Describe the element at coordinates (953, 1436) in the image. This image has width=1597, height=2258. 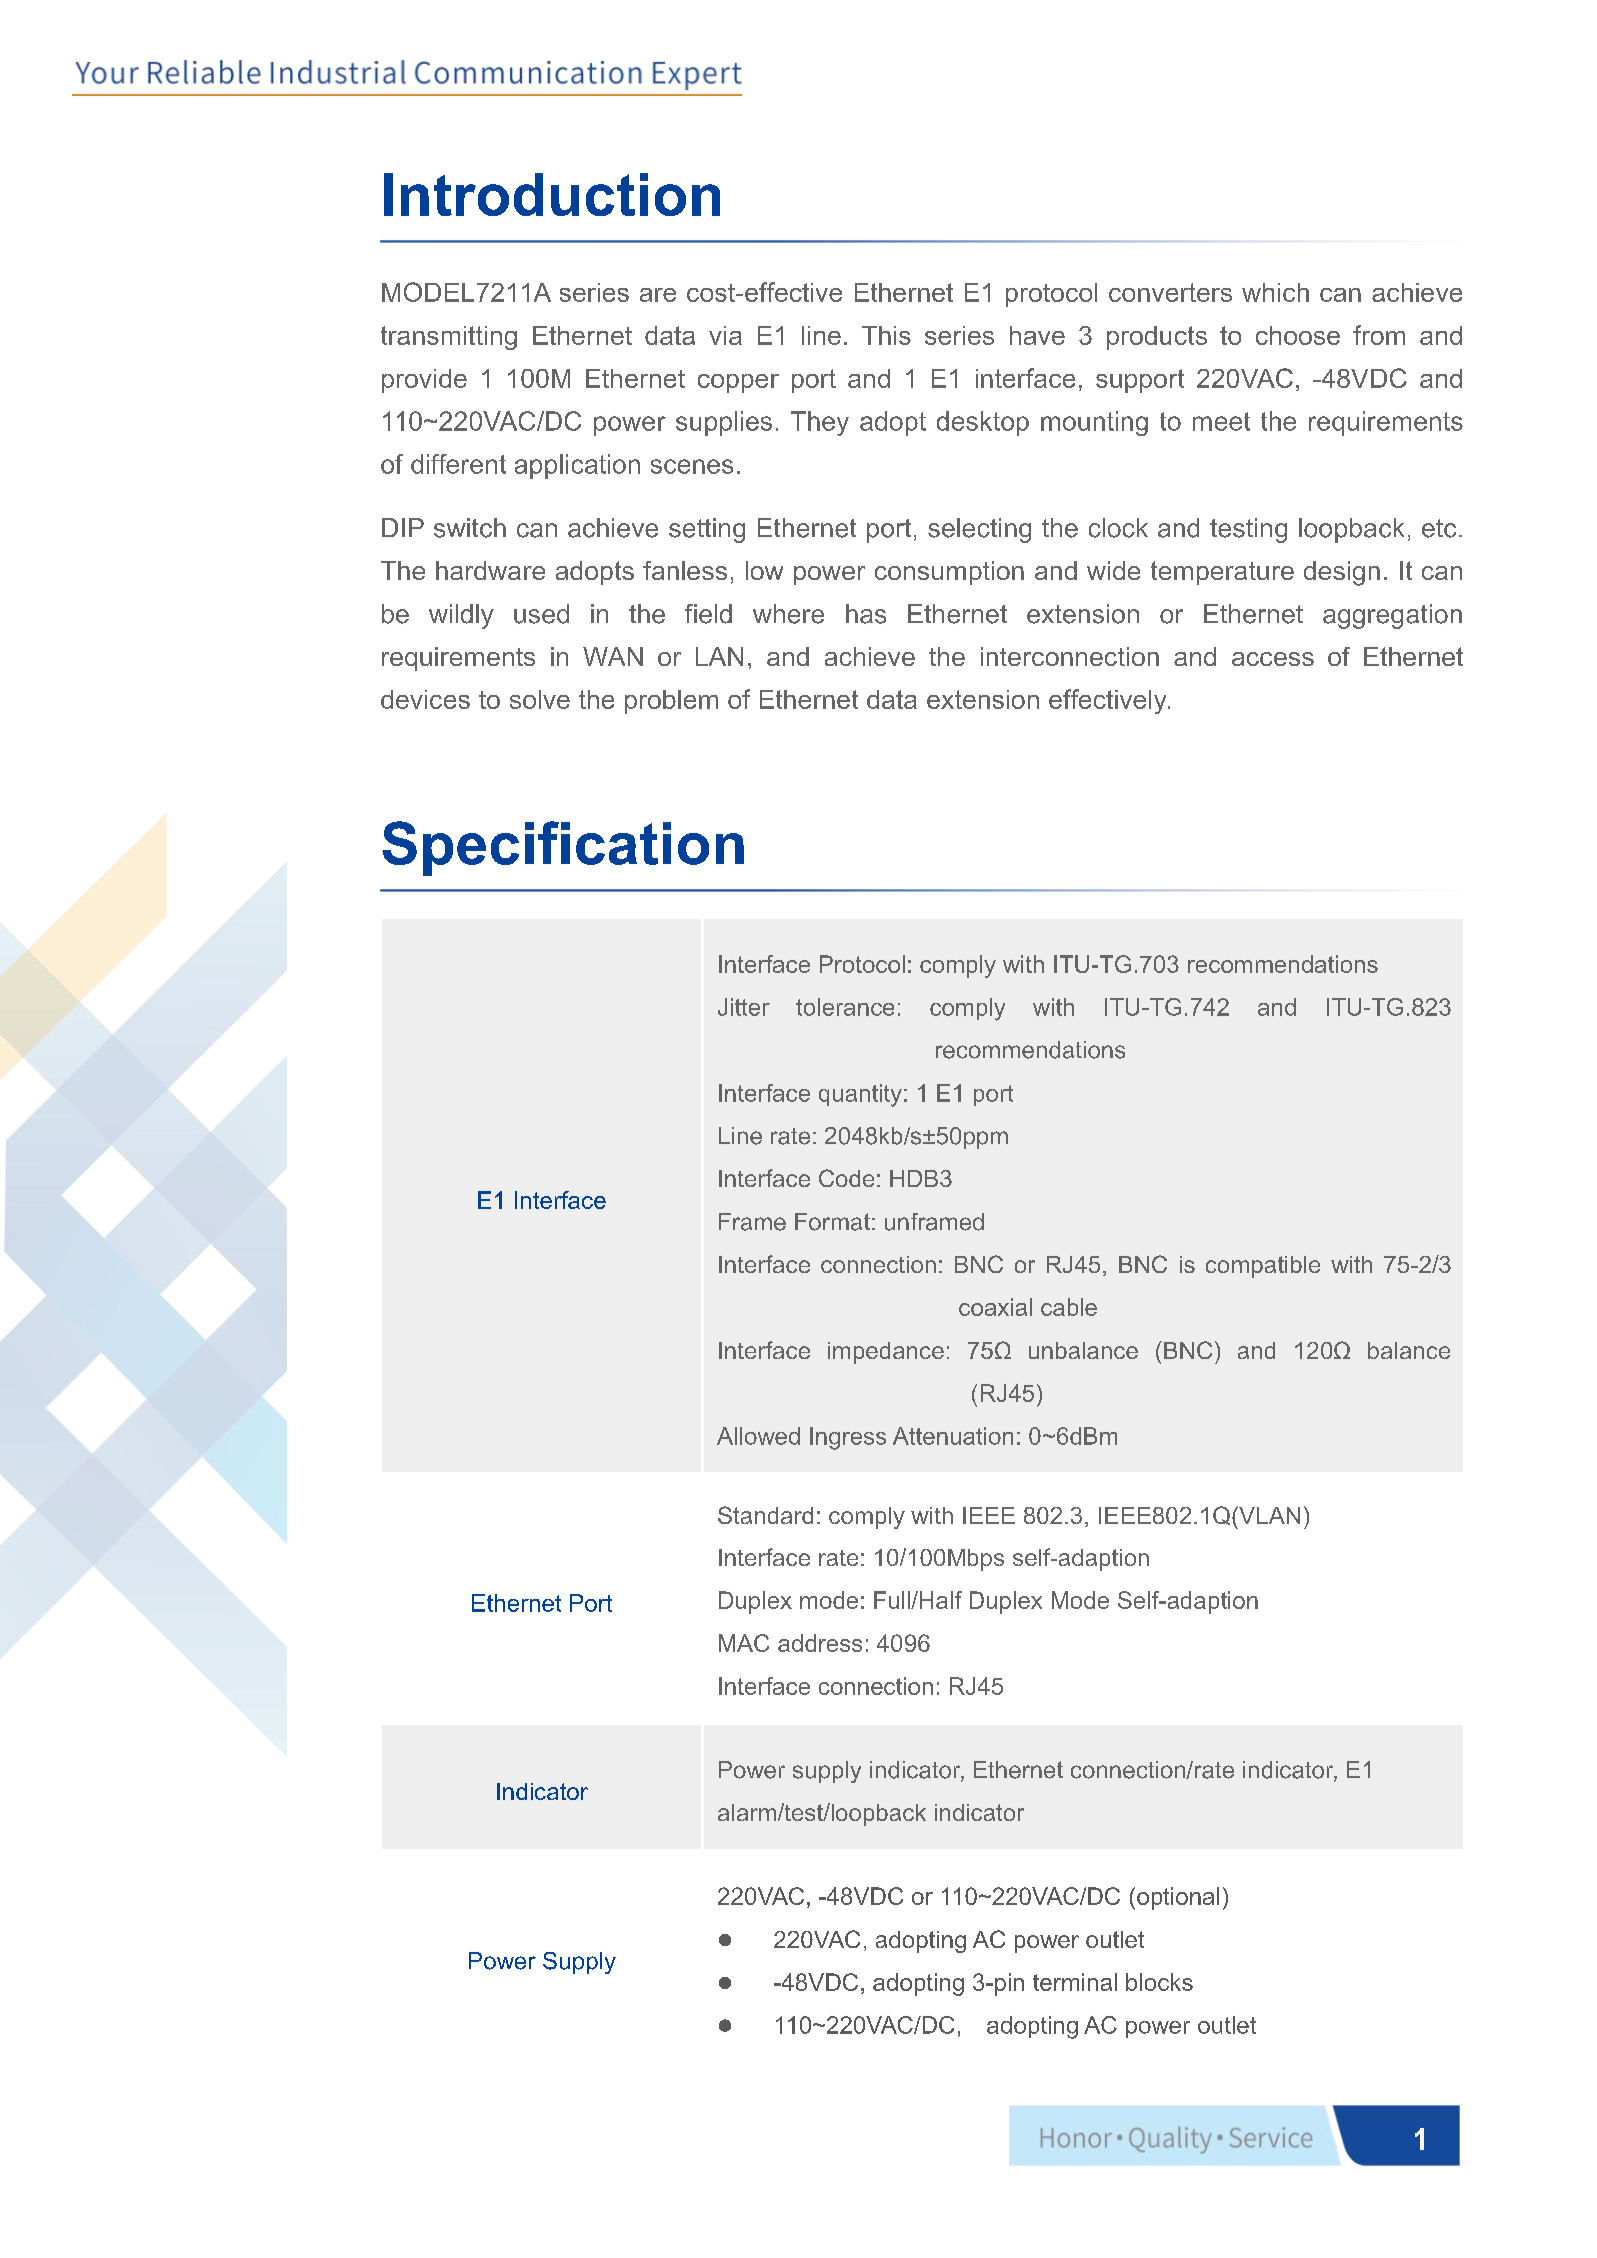
I see `Attenuation` at that location.
